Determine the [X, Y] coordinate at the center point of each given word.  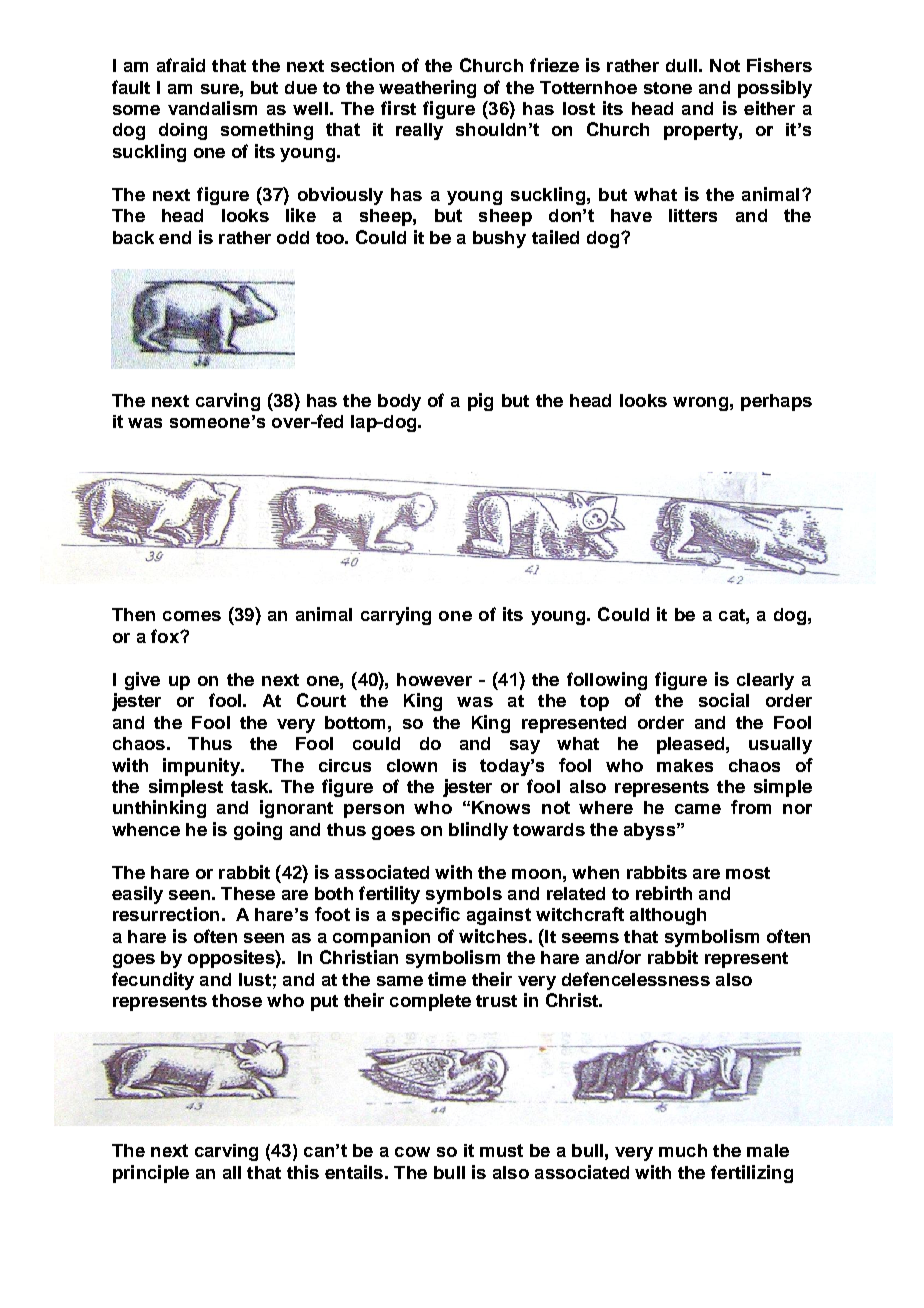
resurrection [166, 914]
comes [192, 616]
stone [668, 88]
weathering [427, 89]
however [434, 679]
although [668, 916]
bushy [499, 239]
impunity [202, 767]
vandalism [212, 108]
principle [151, 1174]
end [175, 237]
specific [426, 916]
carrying [396, 616]
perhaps [776, 402]
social [724, 700]
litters [693, 215]
